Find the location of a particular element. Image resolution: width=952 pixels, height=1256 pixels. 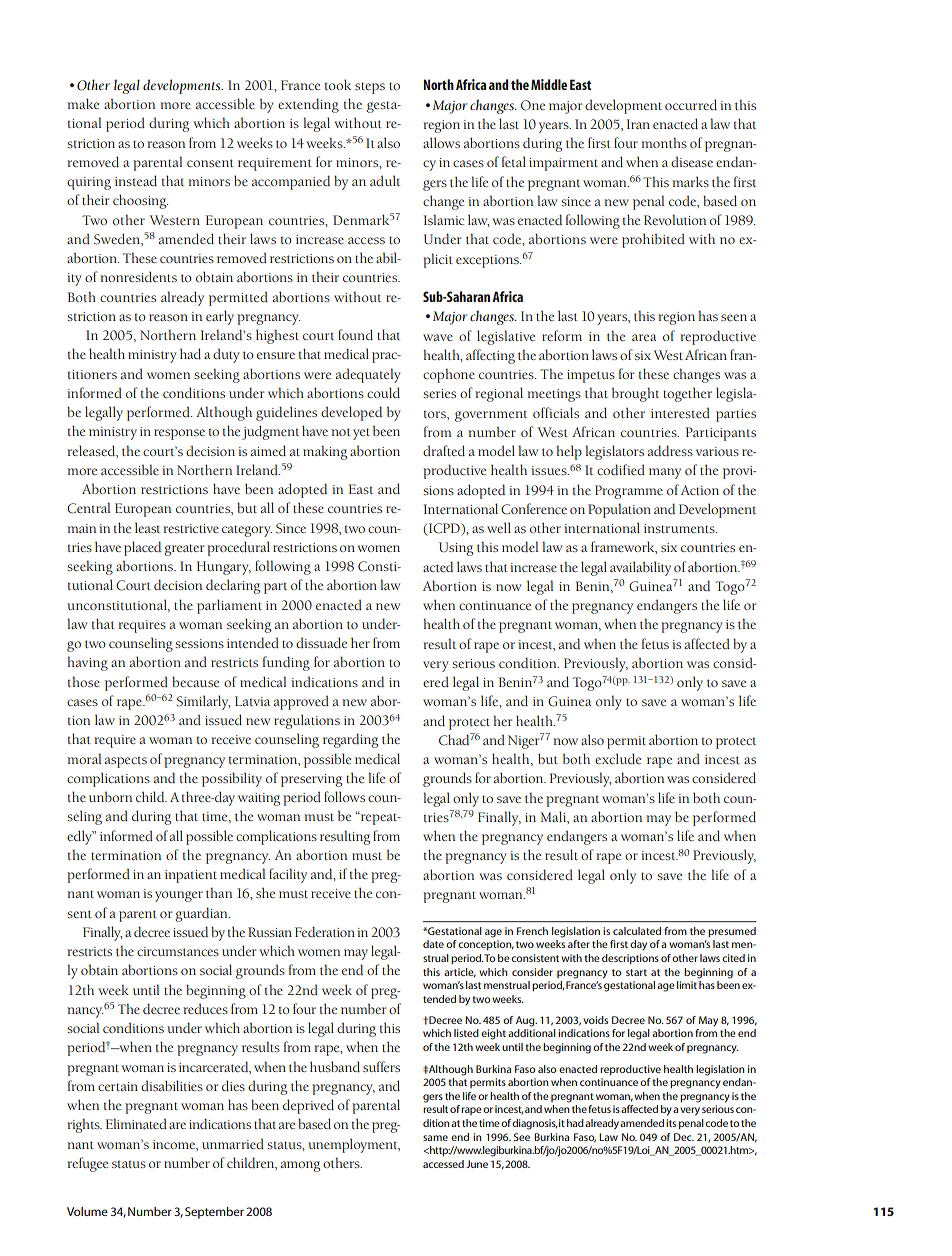

could is located at coordinates (383, 392).
